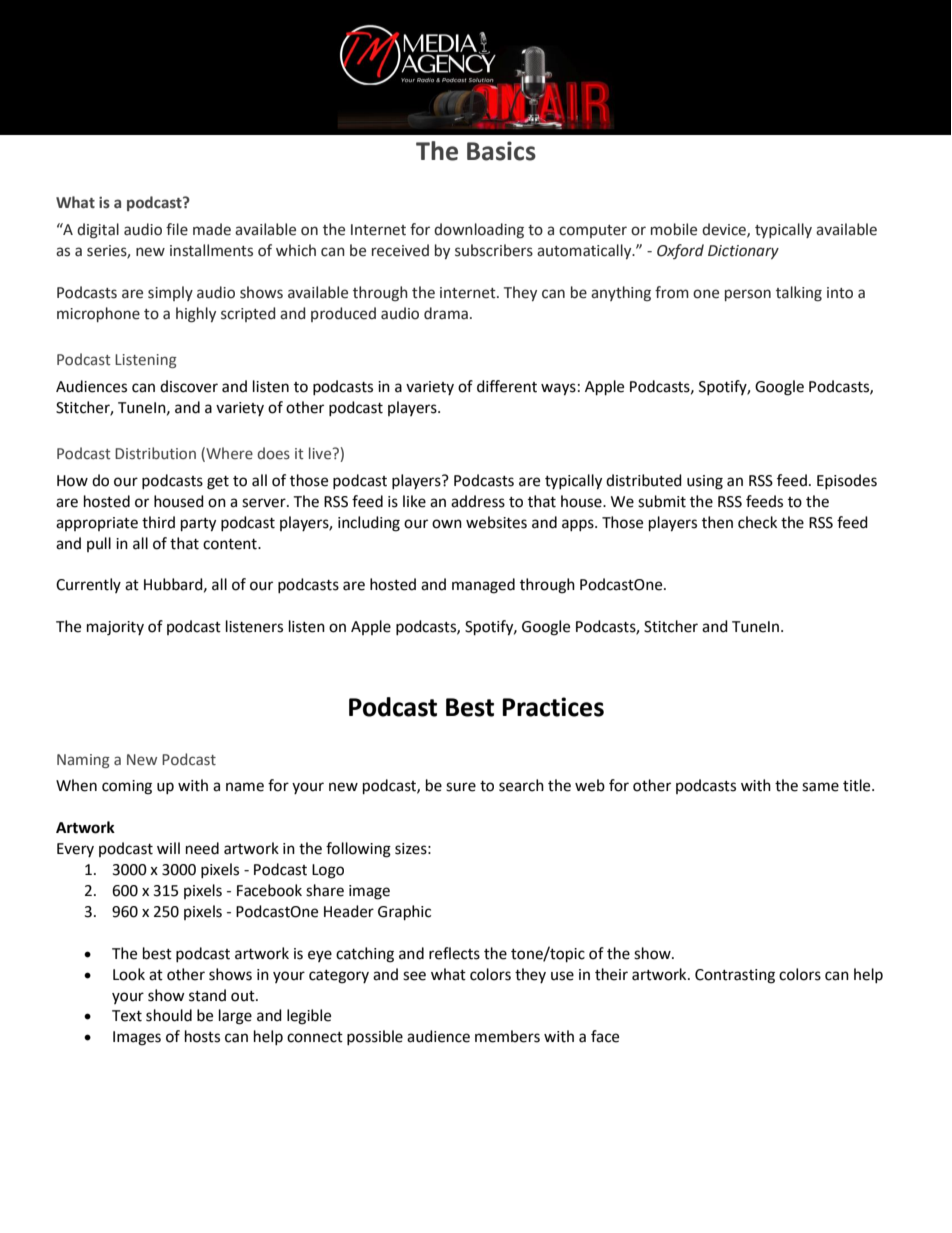 The height and width of the document is (1233, 952). I want to click on using, so click(705, 482).
